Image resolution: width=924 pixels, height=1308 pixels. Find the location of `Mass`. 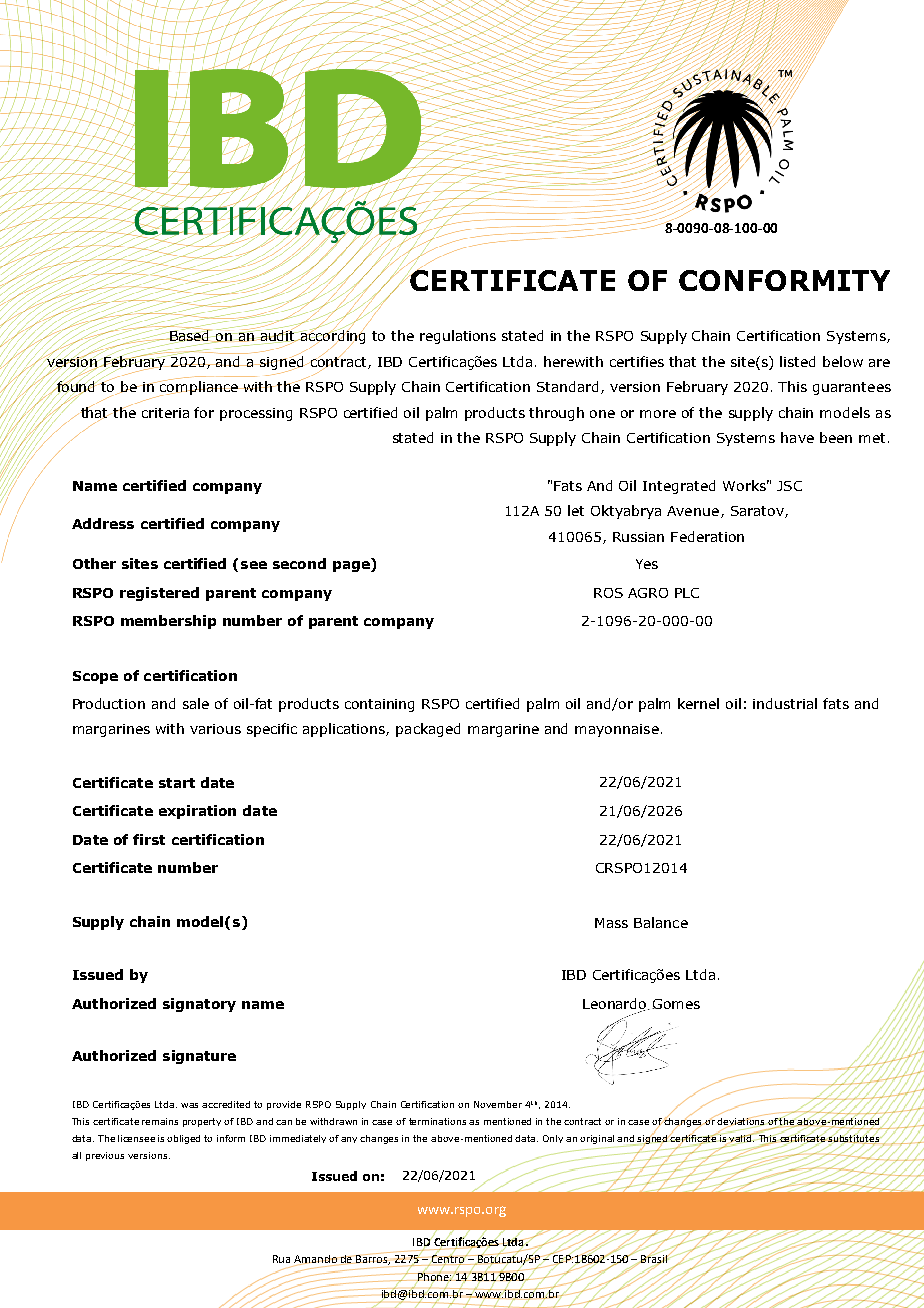

Mass is located at coordinates (611, 923).
